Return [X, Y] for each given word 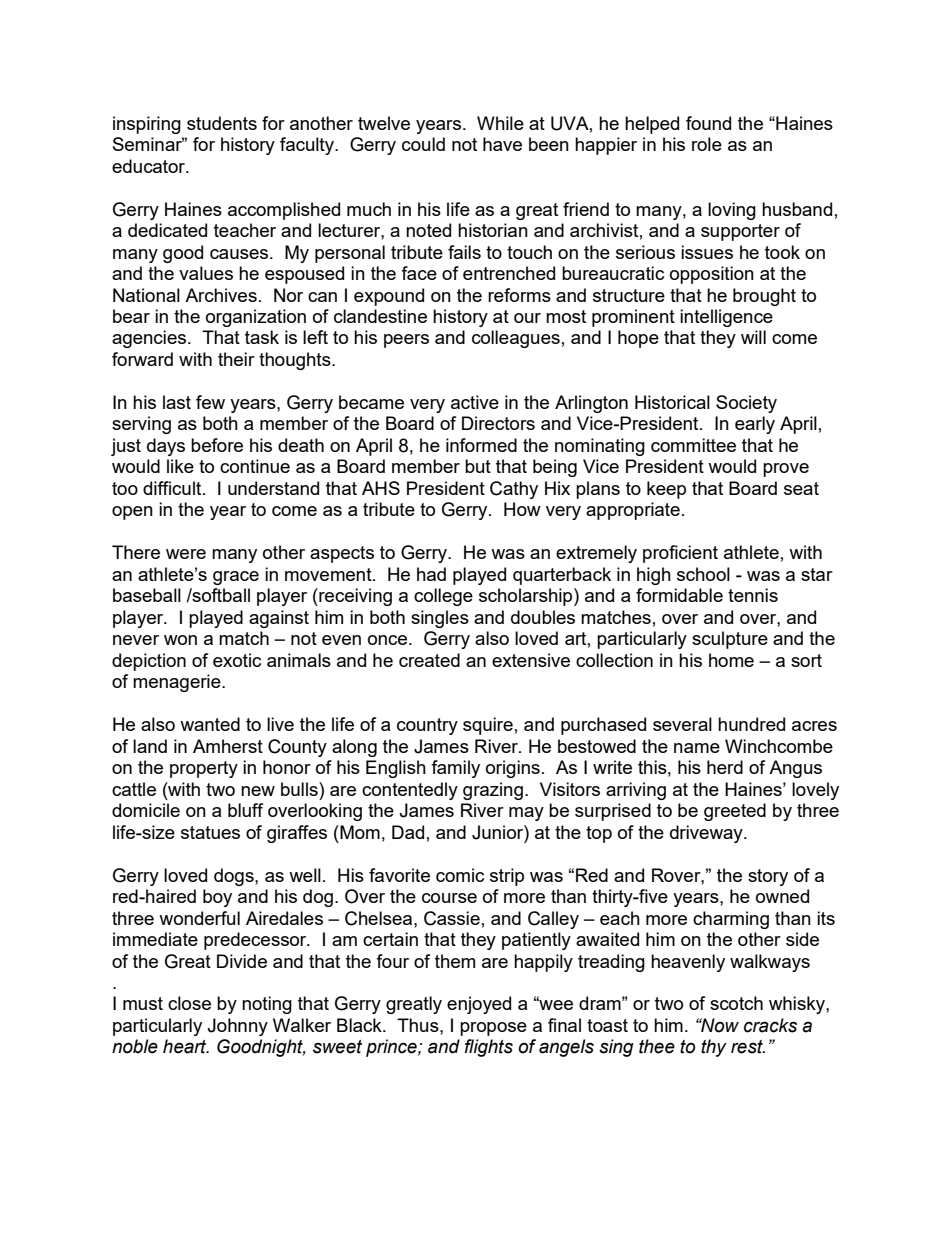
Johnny [237, 1027]
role [707, 144]
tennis [753, 595]
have [502, 144]
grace [236, 578]
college [443, 597]
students [222, 123]
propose [493, 1029]
